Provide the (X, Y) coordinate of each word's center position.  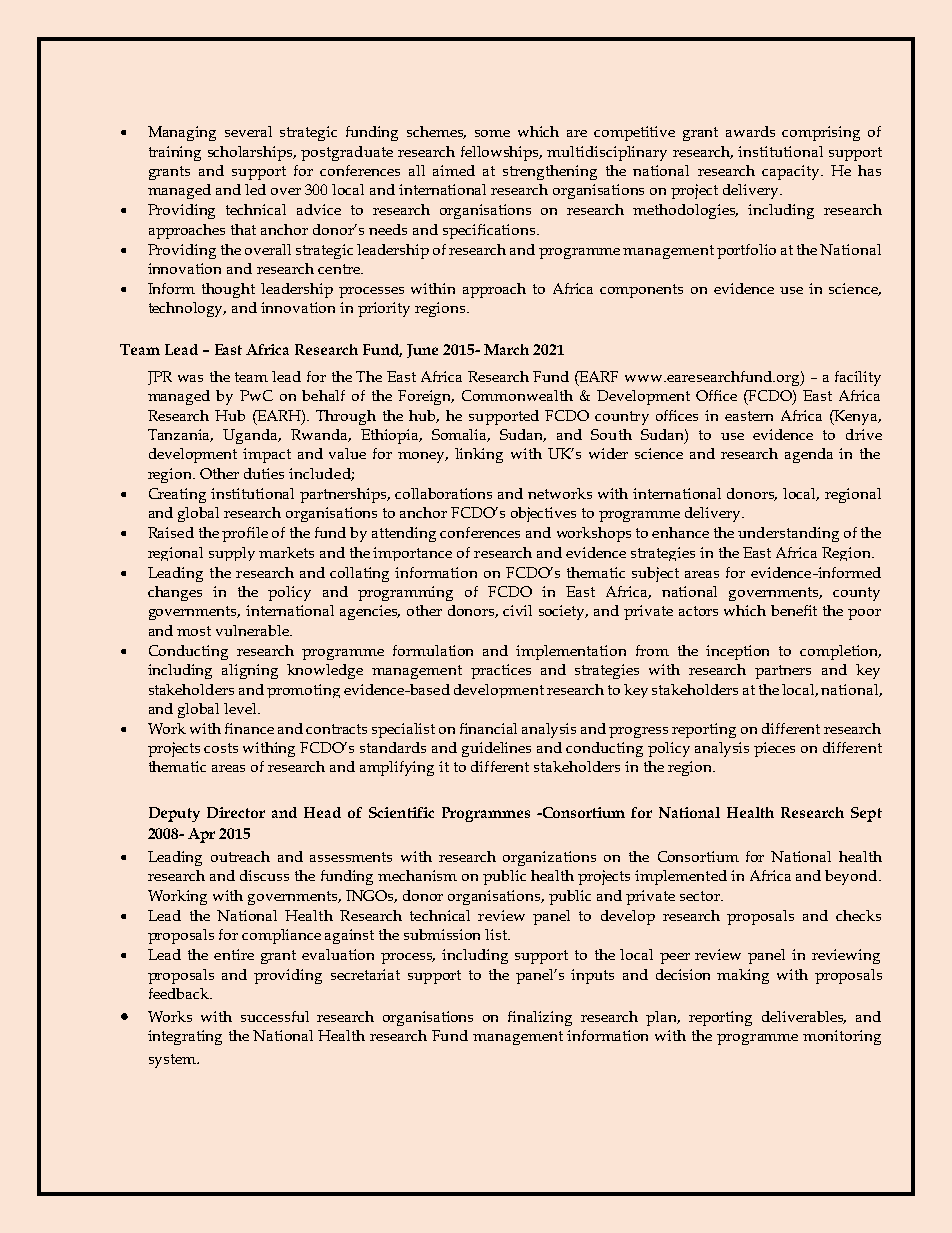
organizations (549, 858)
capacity (792, 172)
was (190, 378)
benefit (794, 610)
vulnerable (253, 630)
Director (236, 812)
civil (517, 610)
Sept (866, 814)
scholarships (251, 153)
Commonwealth (517, 395)
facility (858, 378)
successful (275, 1016)
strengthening (550, 172)
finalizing (540, 1018)
